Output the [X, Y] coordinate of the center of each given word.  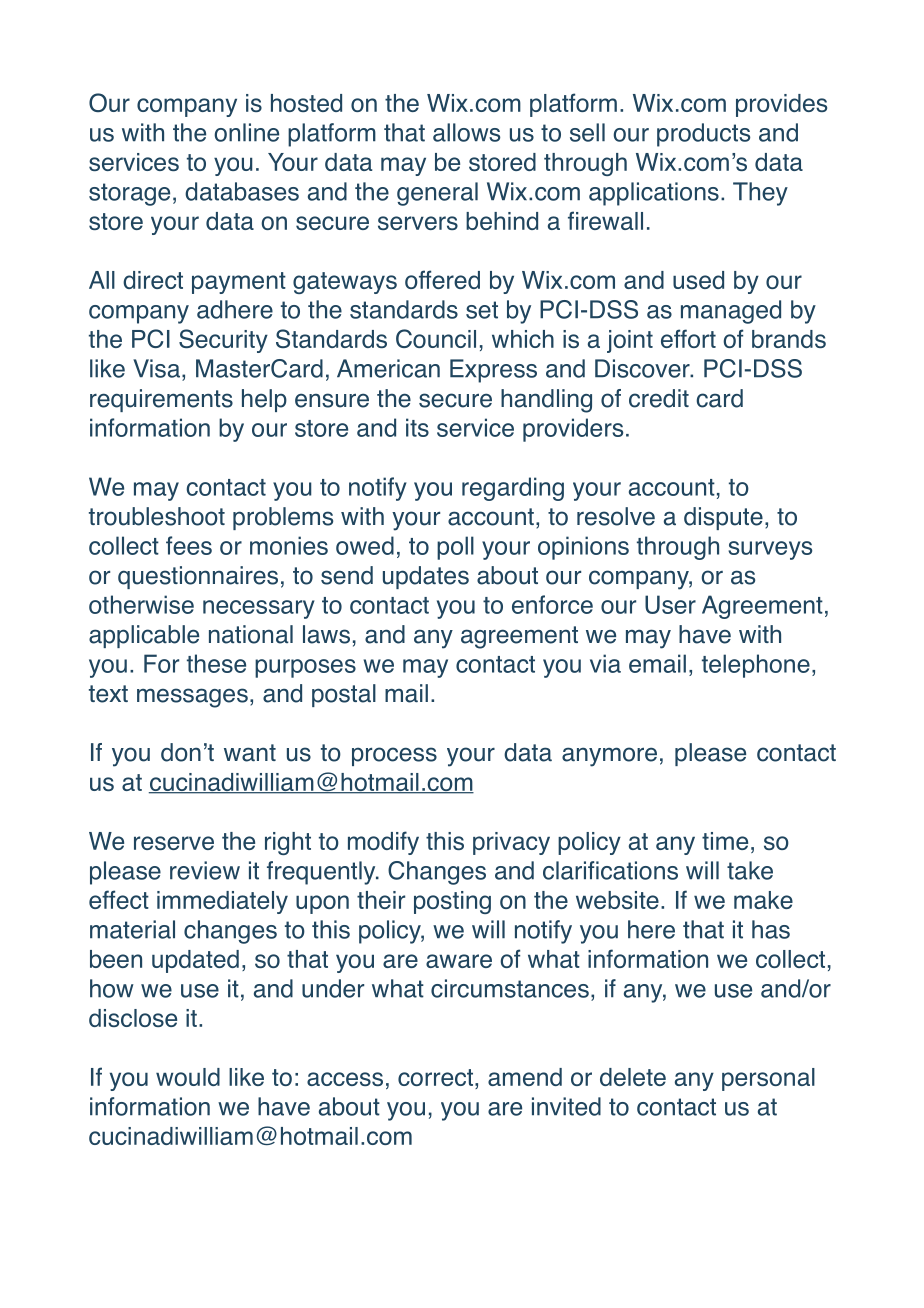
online [247, 132]
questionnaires [198, 577]
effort [688, 338]
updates [426, 577]
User [670, 604]
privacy [511, 843]
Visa [156, 368]
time [725, 841]
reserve [174, 843]
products [703, 135]
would [188, 1077]
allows [466, 132]
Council [436, 338]
